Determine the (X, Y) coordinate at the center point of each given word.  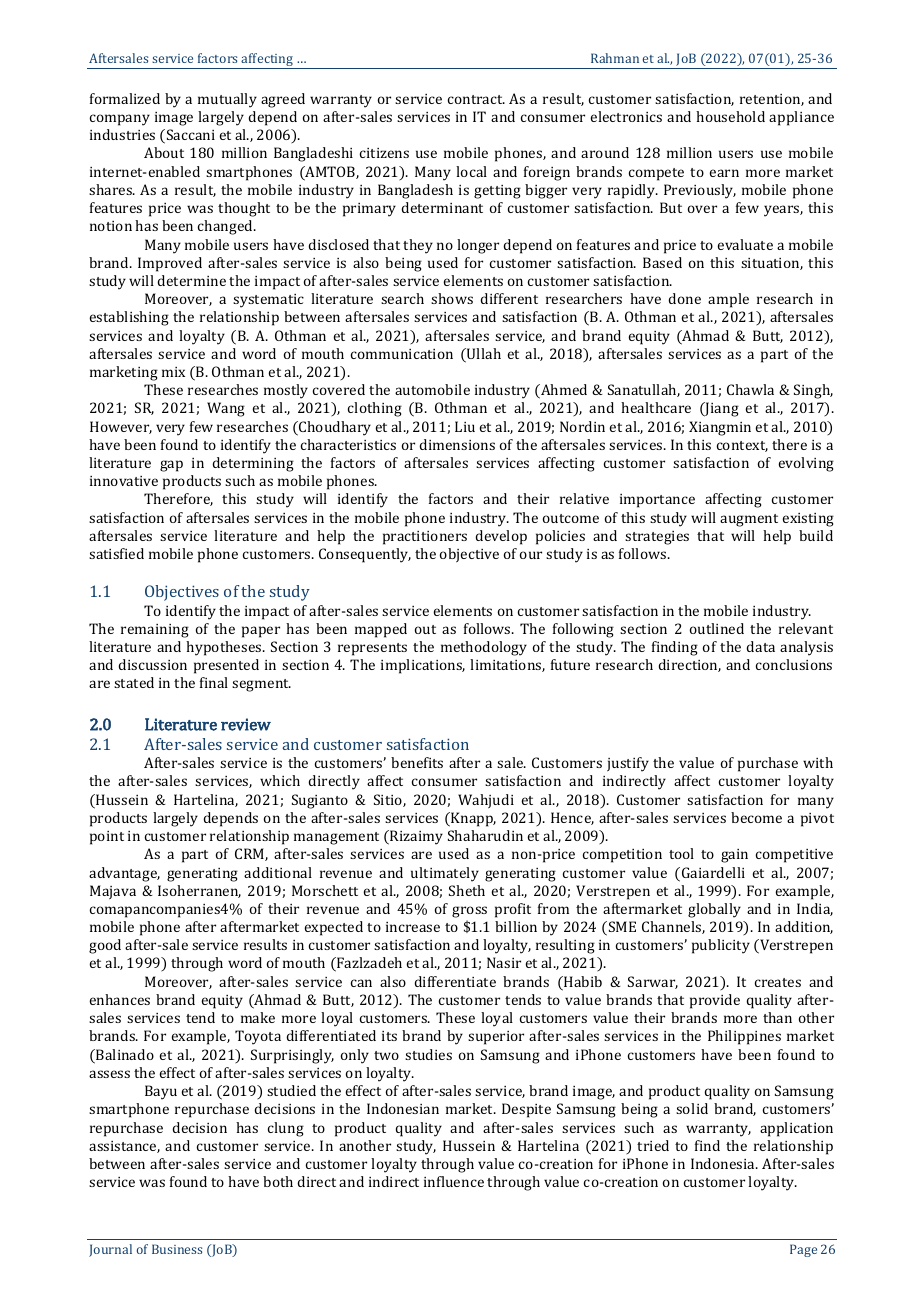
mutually (227, 100)
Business (177, 1249)
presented (226, 666)
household (730, 116)
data (760, 646)
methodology (484, 648)
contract (476, 99)
